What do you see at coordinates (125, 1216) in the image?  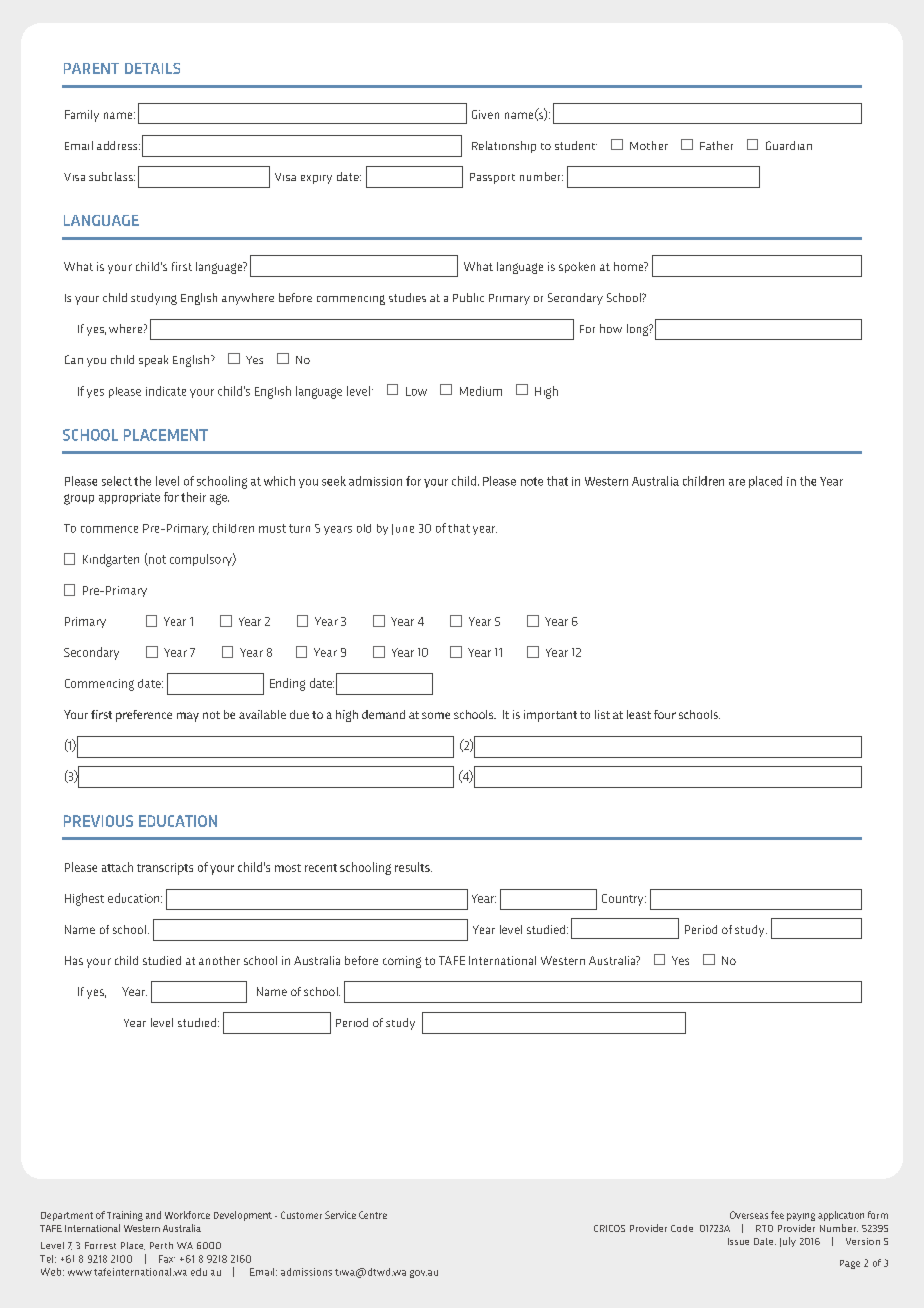 I see `Training` at bounding box center [125, 1216].
